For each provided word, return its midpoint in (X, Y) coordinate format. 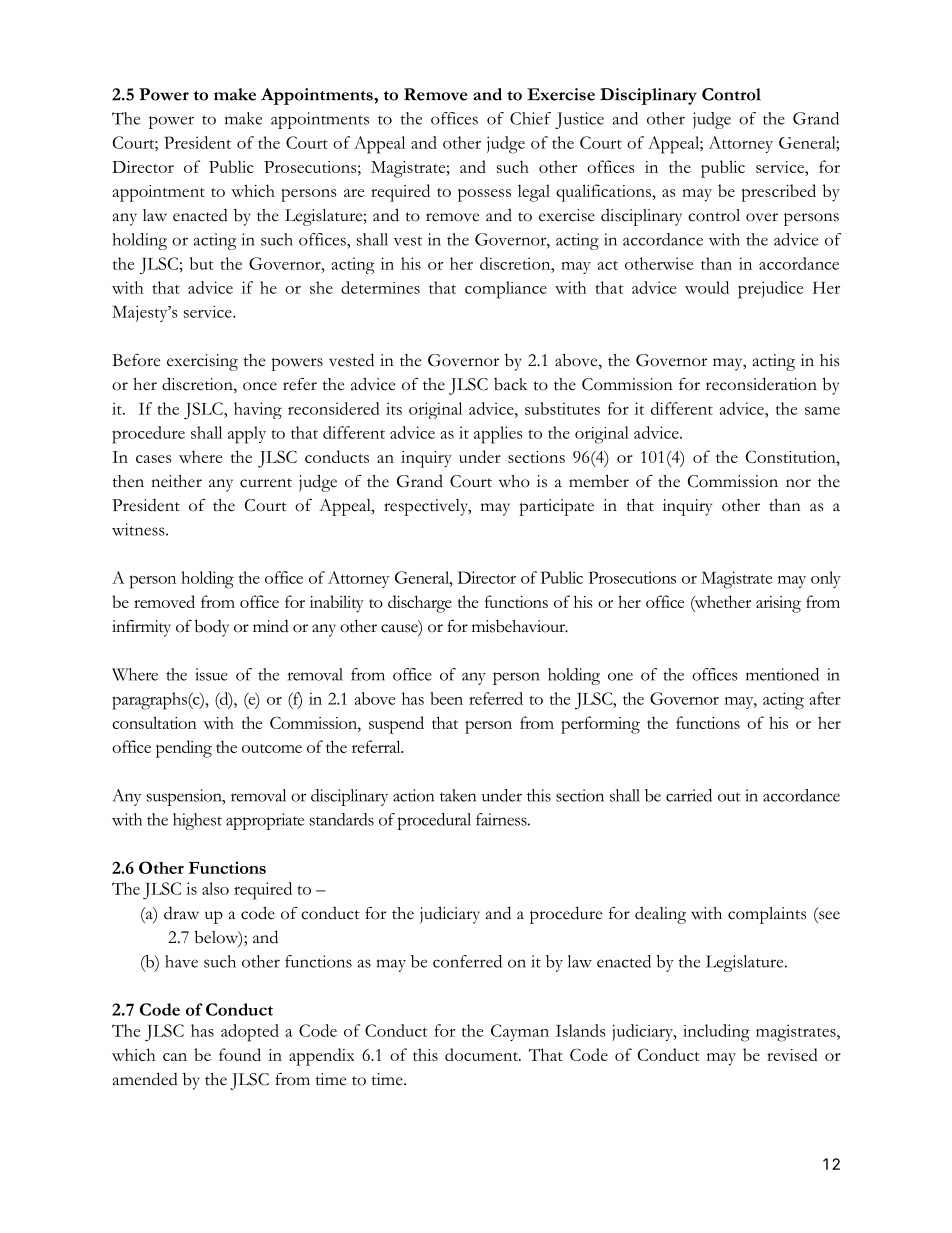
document (482, 1054)
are (354, 193)
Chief (530, 118)
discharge (420, 604)
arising (778, 604)
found (240, 1054)
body (212, 628)
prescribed (778, 193)
